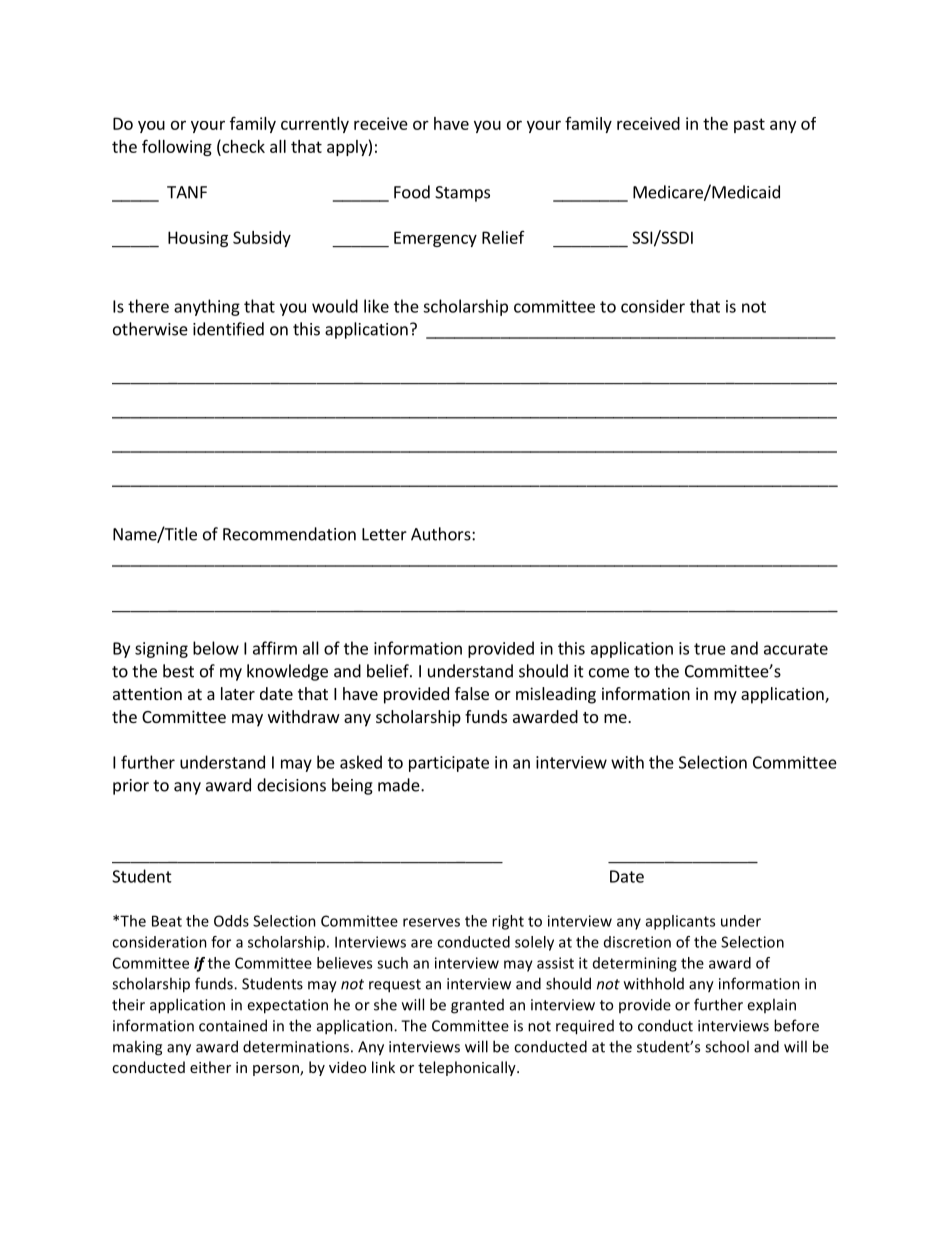 Image resolution: width=952 pixels, height=1233 pixels. What do you see at coordinates (462, 194) in the image?
I see `Stamps` at bounding box center [462, 194].
